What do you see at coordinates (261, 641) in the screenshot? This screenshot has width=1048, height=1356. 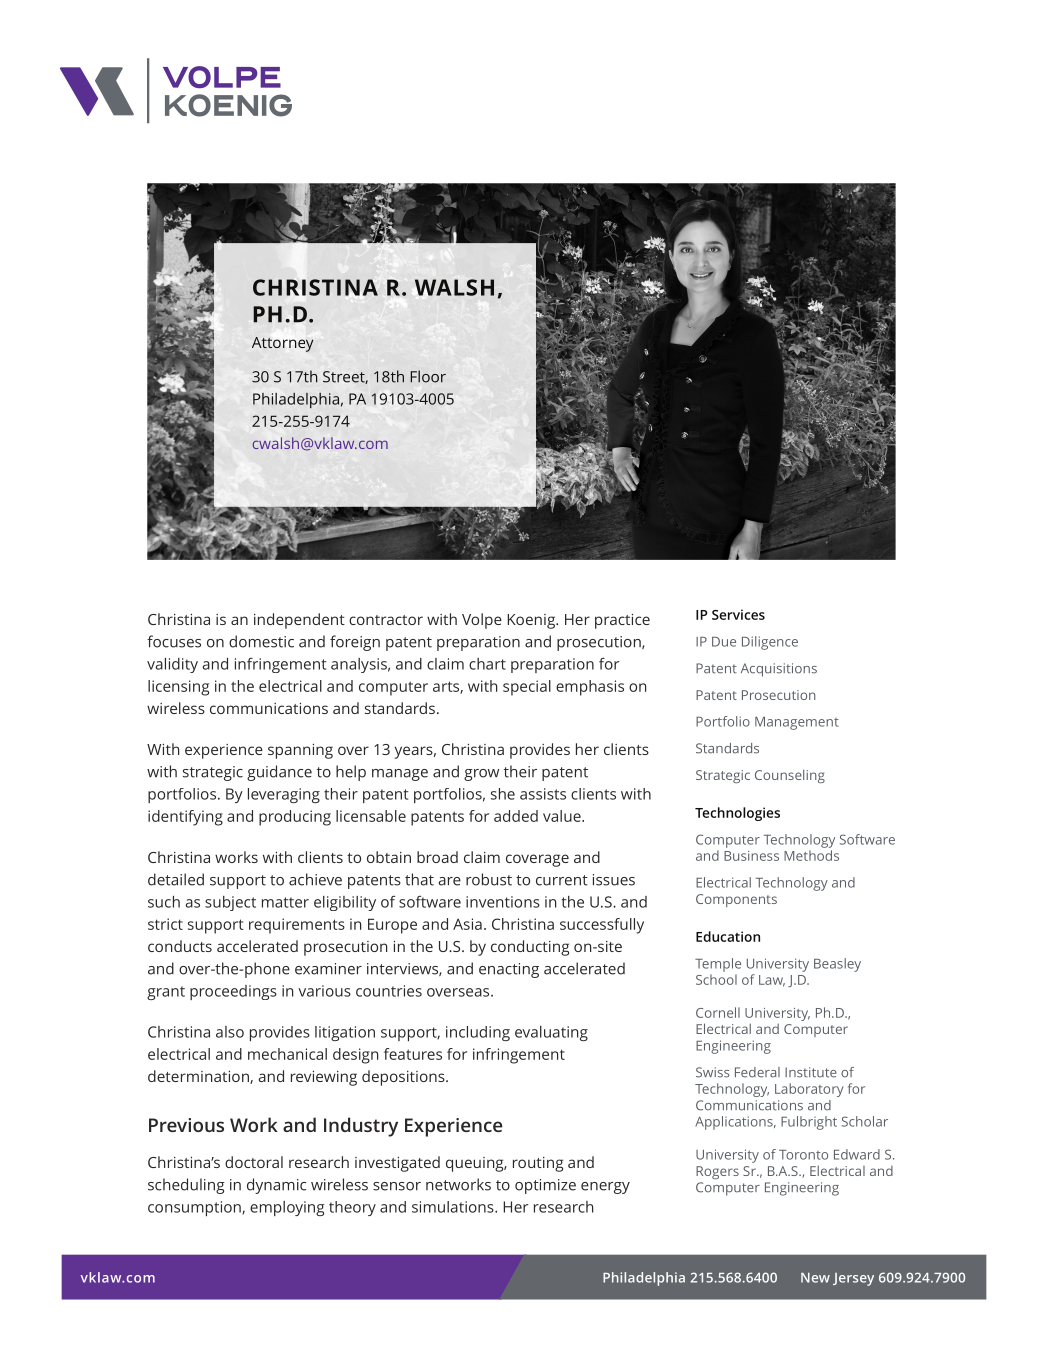 I see `domestic` at bounding box center [261, 641].
